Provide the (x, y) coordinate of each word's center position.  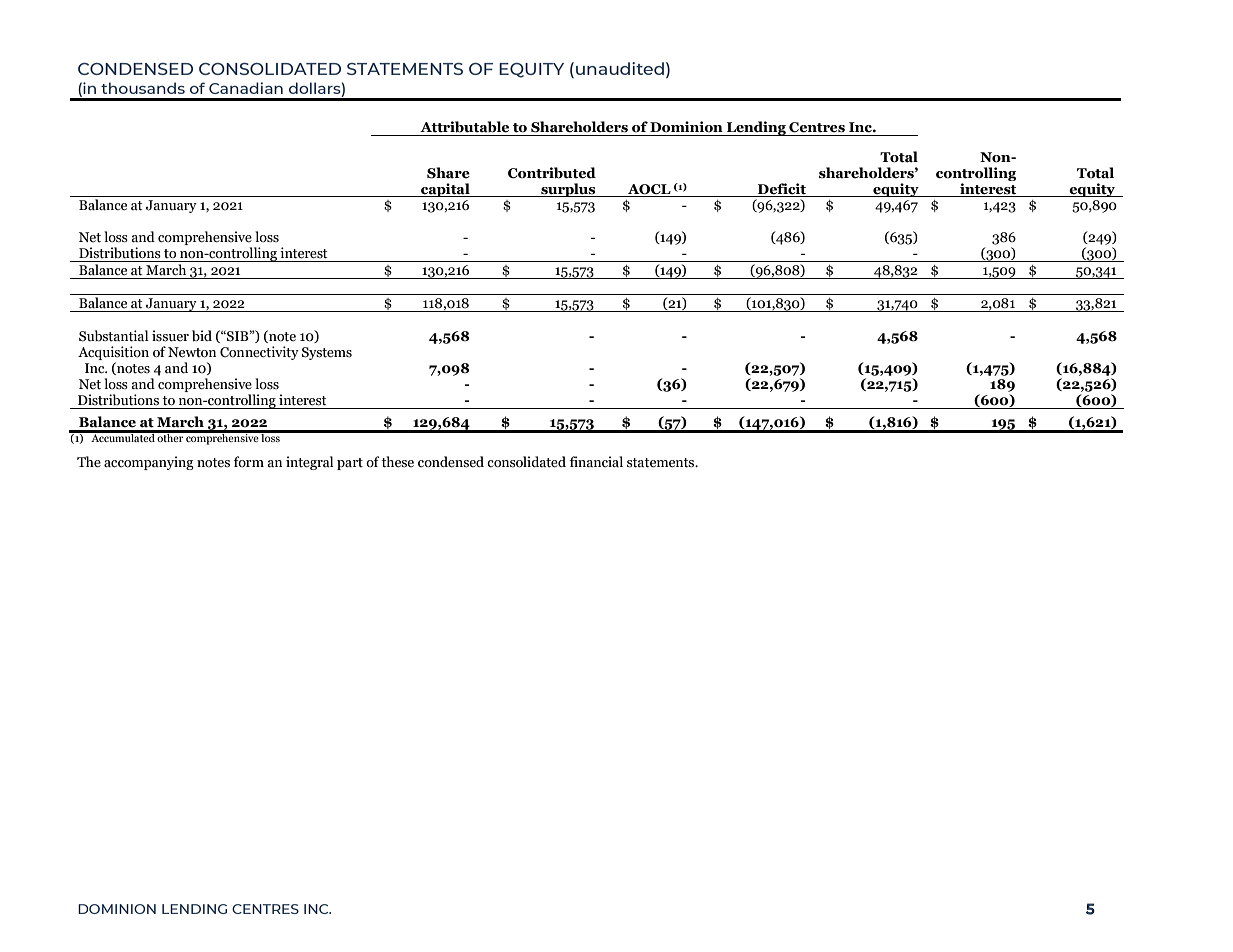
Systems (327, 353)
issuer (170, 336)
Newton (192, 352)
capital (445, 190)
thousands (143, 88)
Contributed (552, 173)
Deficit (782, 189)
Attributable (464, 127)
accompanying (149, 463)
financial (596, 462)
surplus (568, 190)
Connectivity (259, 353)
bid (202, 336)
